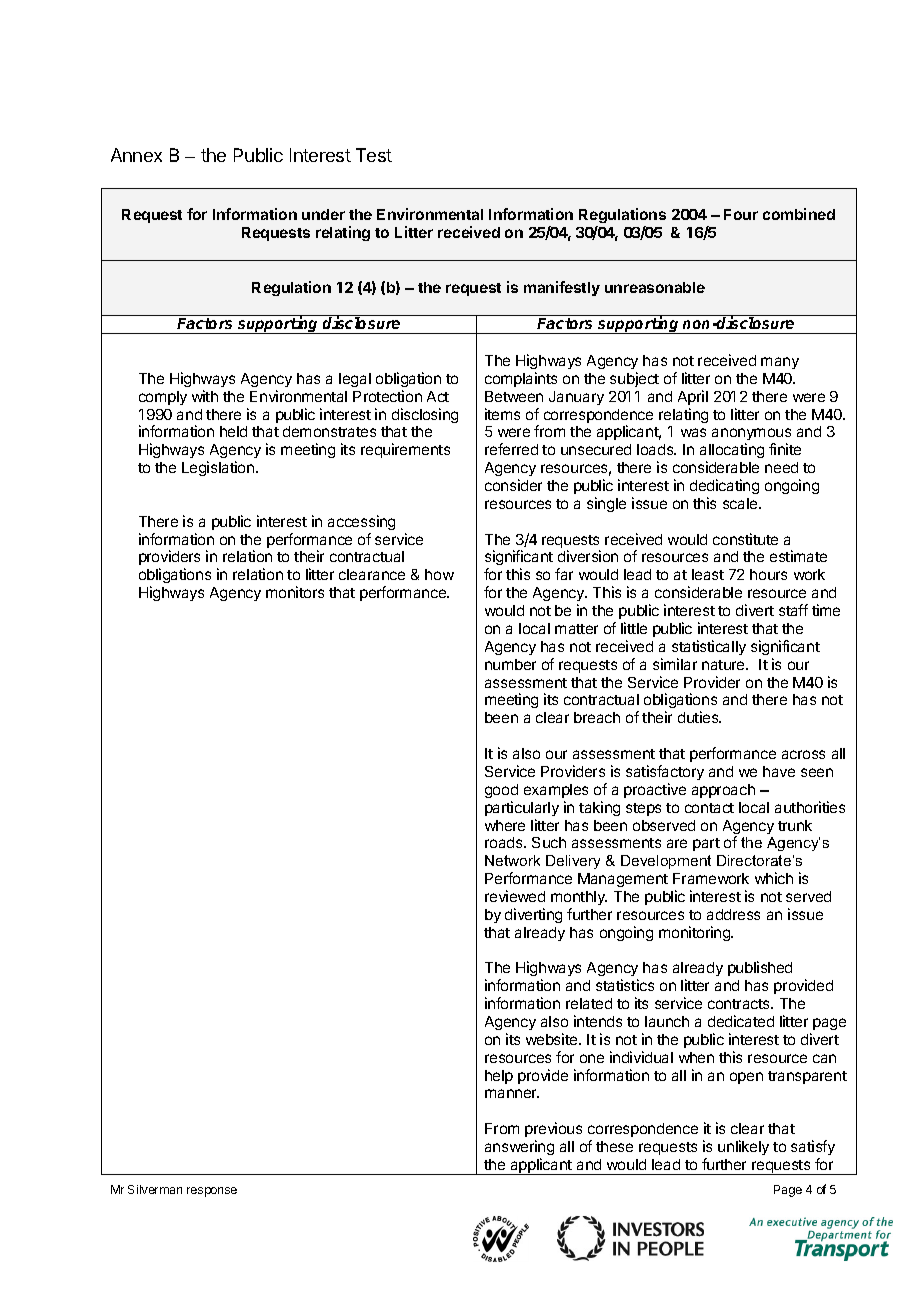 Image resolution: width=924 pixels, height=1308 pixels. I want to click on Four, so click(741, 214).
